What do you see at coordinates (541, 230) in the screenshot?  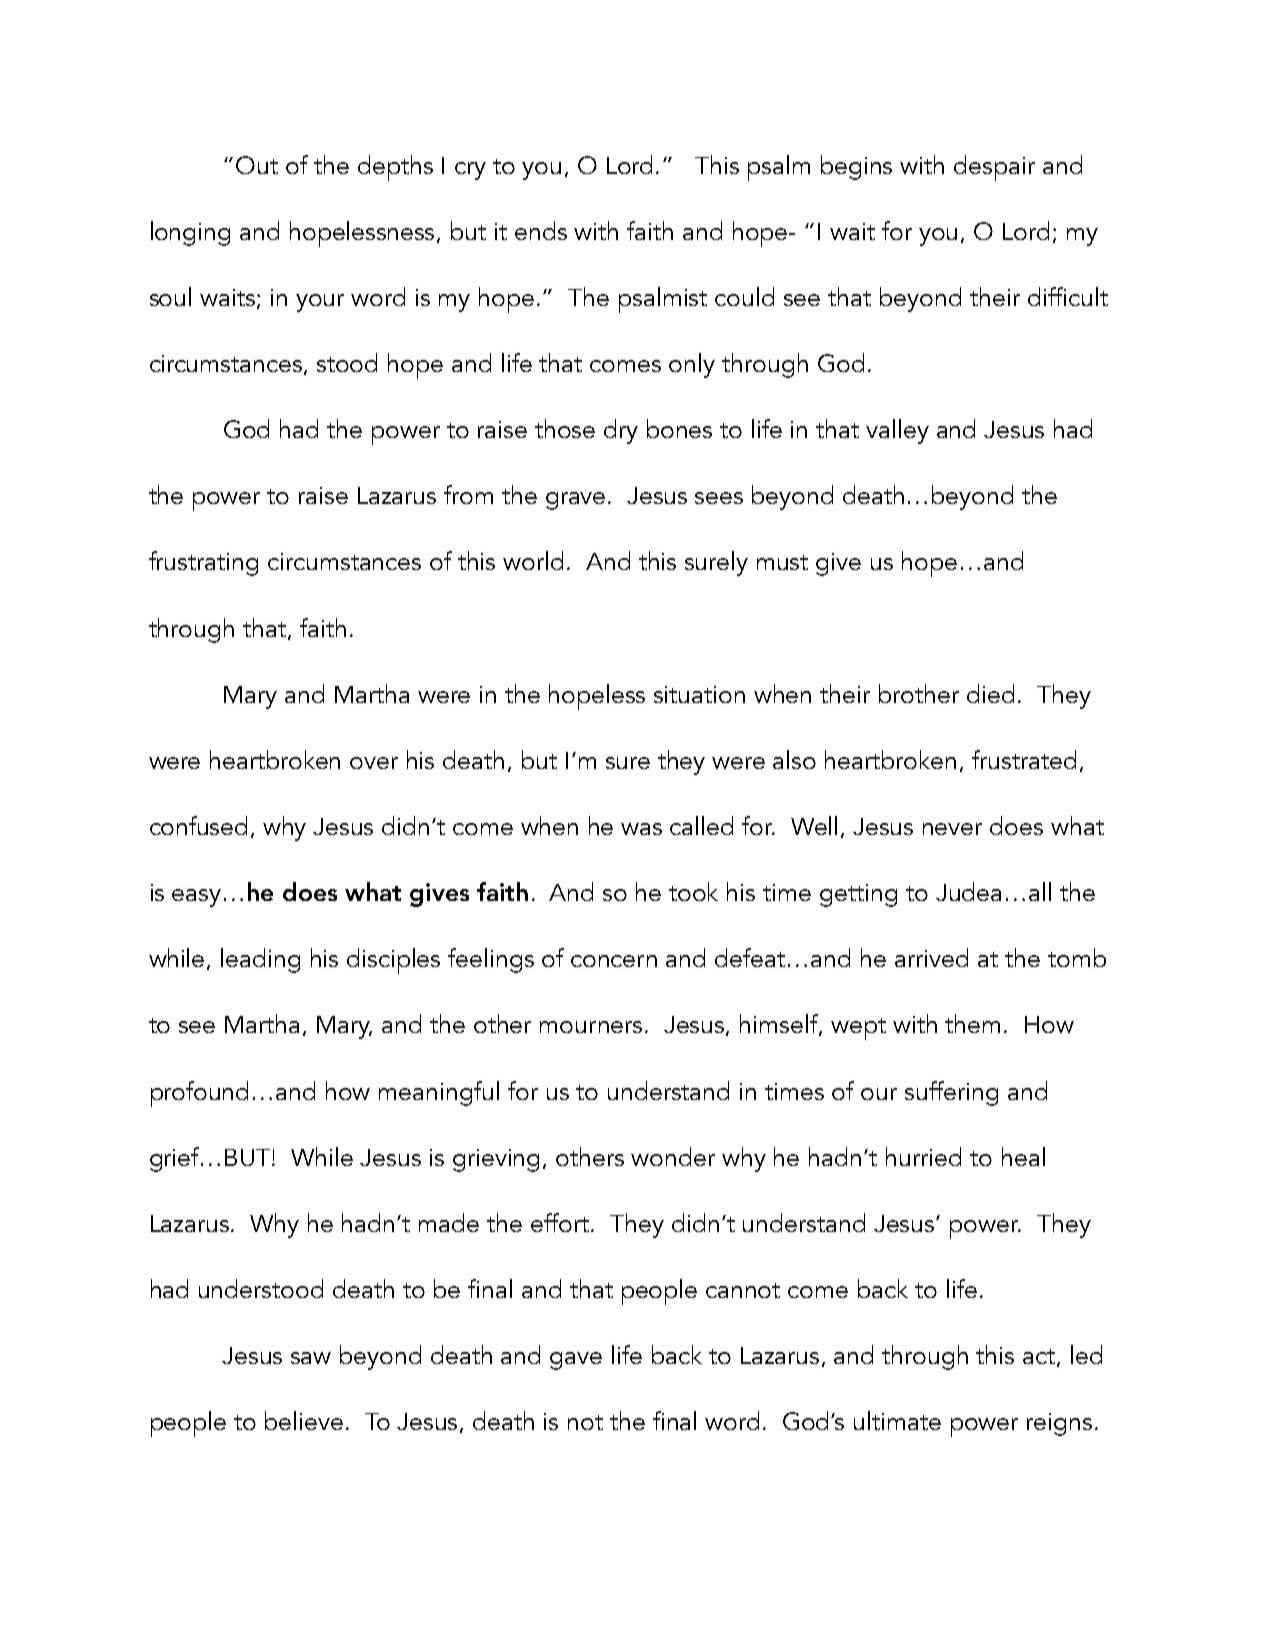 I see `ends` at bounding box center [541, 230].
